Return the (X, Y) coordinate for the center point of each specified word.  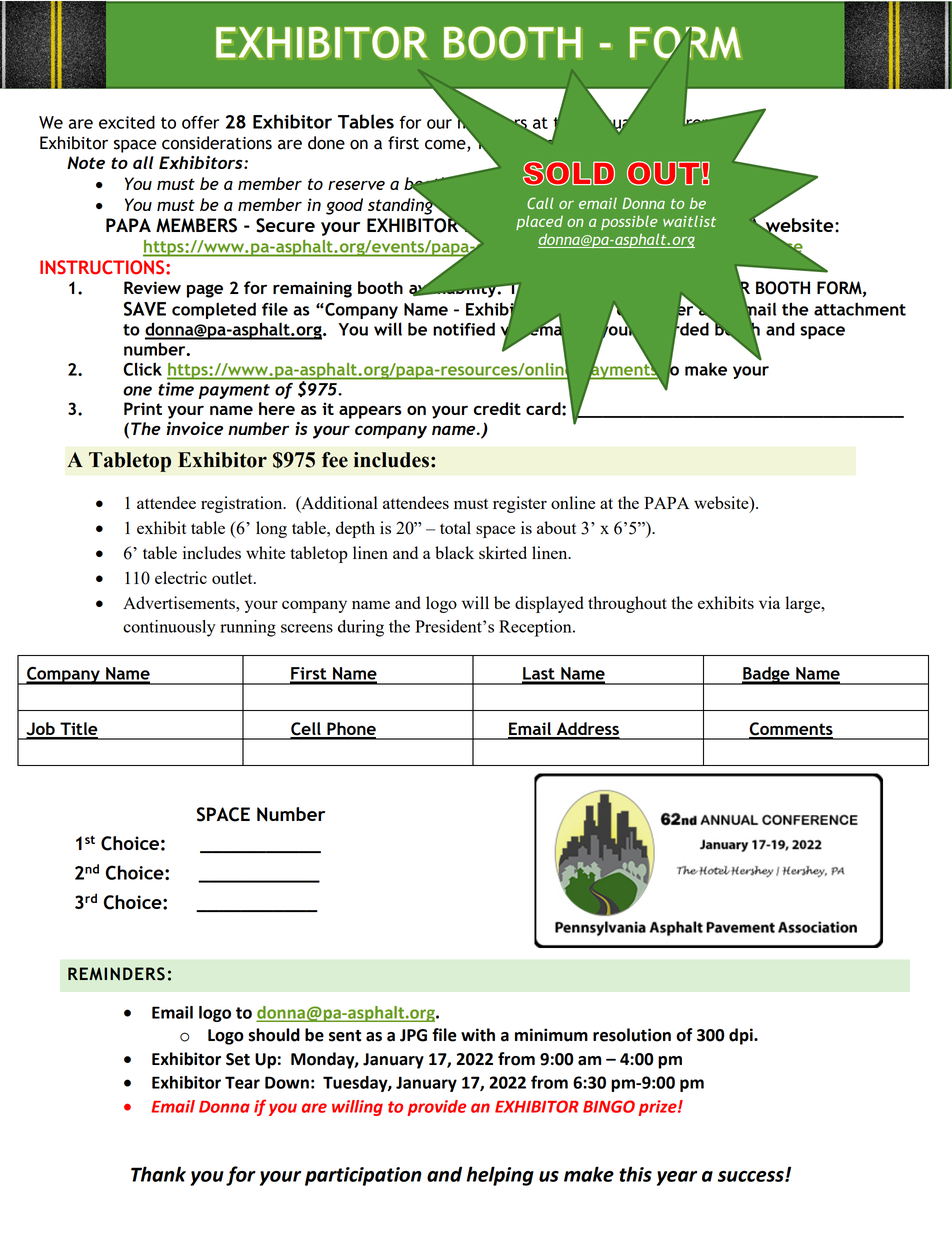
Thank (158, 1174)
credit (497, 408)
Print (143, 408)
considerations (217, 143)
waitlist (689, 221)
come (446, 146)
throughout (627, 604)
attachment (860, 309)
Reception (536, 628)
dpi (742, 1036)
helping (500, 1176)
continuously (169, 628)
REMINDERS (116, 974)
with (478, 1035)
